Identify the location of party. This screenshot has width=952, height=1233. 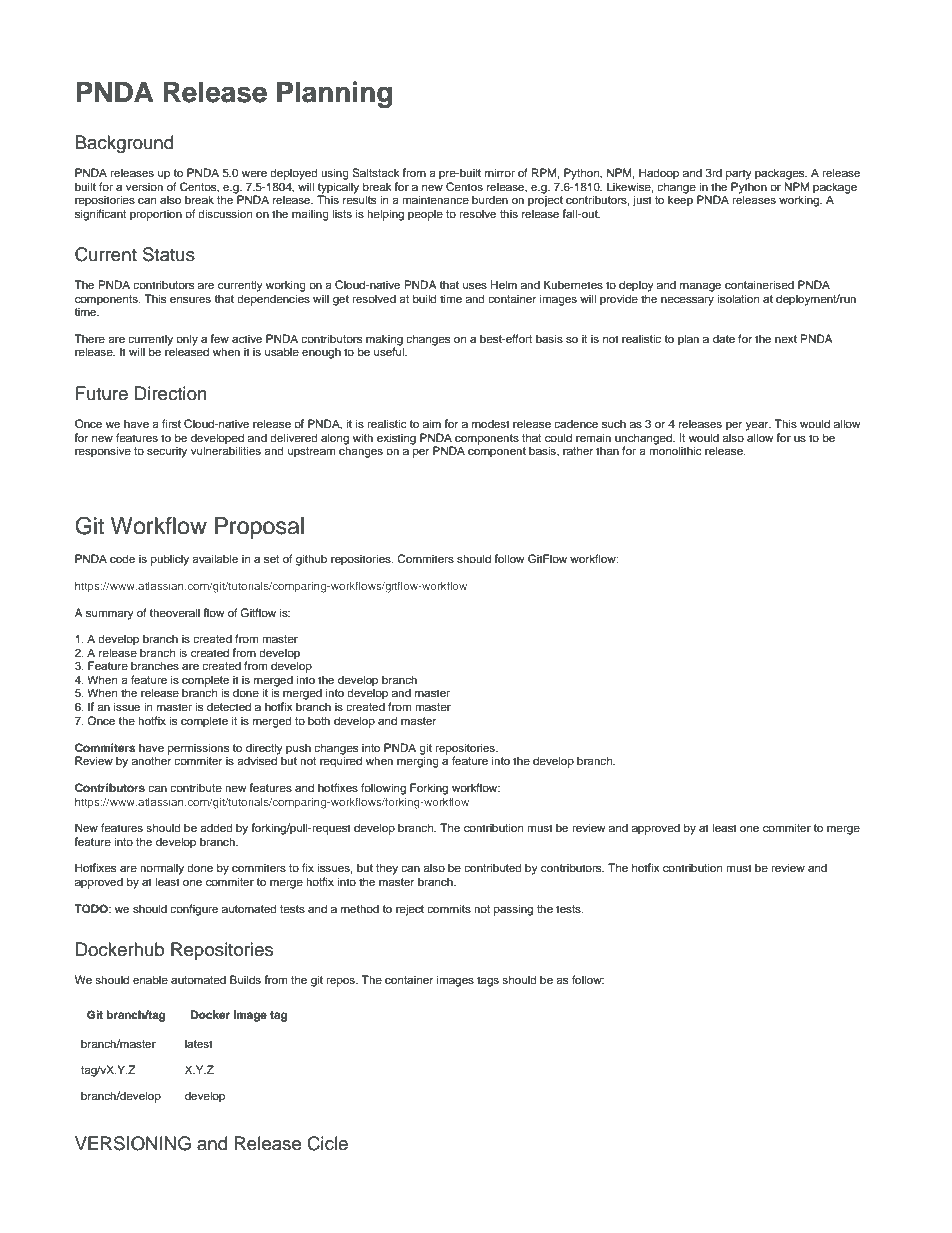
(739, 174).
